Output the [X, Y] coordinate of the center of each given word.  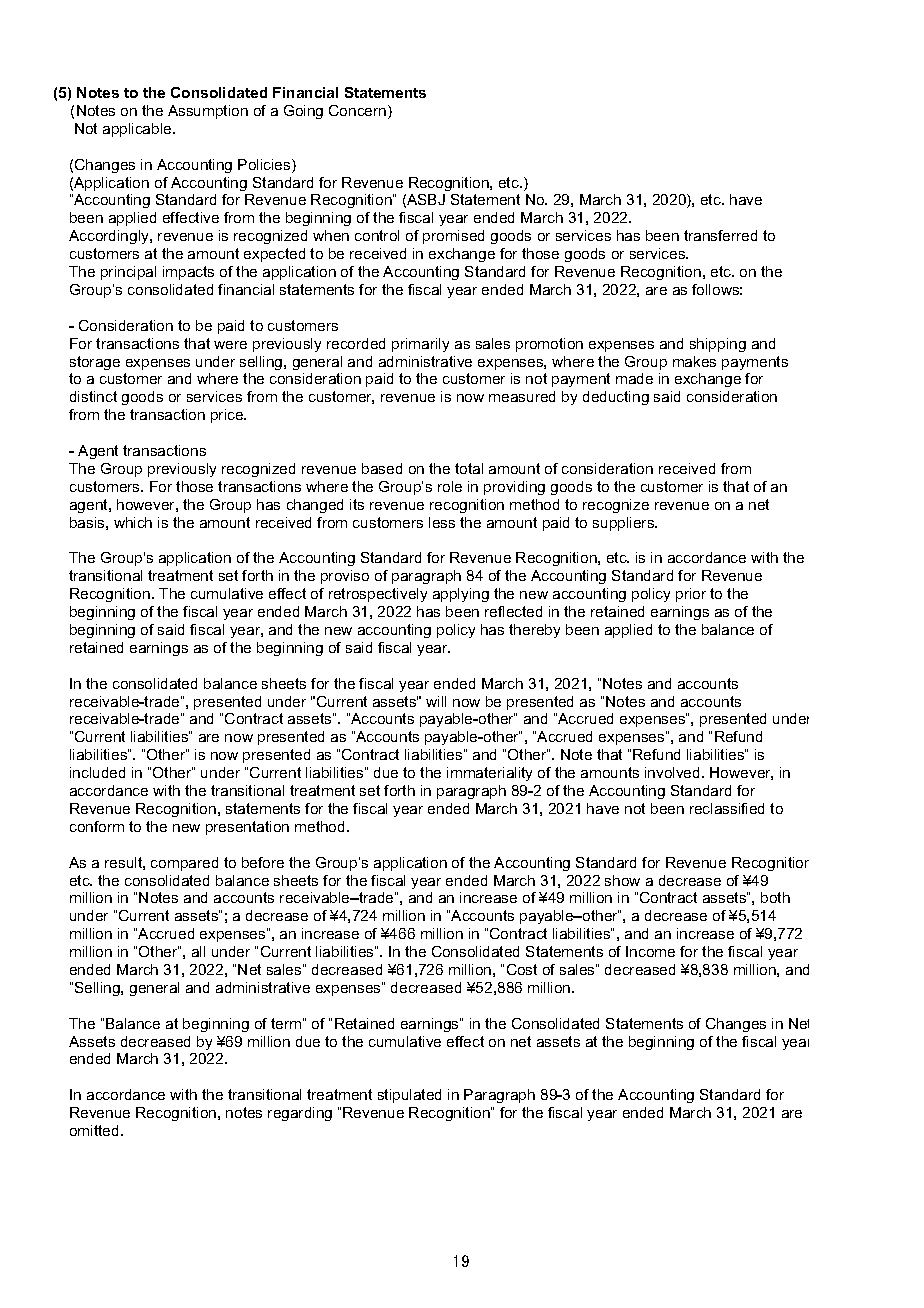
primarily [420, 345]
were [230, 345]
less [442, 522]
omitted [94, 1130]
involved [674, 772]
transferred [720, 235]
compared [184, 864]
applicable [138, 130]
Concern [359, 112]
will [436, 701]
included [97, 772]
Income [650, 951]
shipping [718, 345]
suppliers [625, 524]
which [133, 522]
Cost [522, 969]
